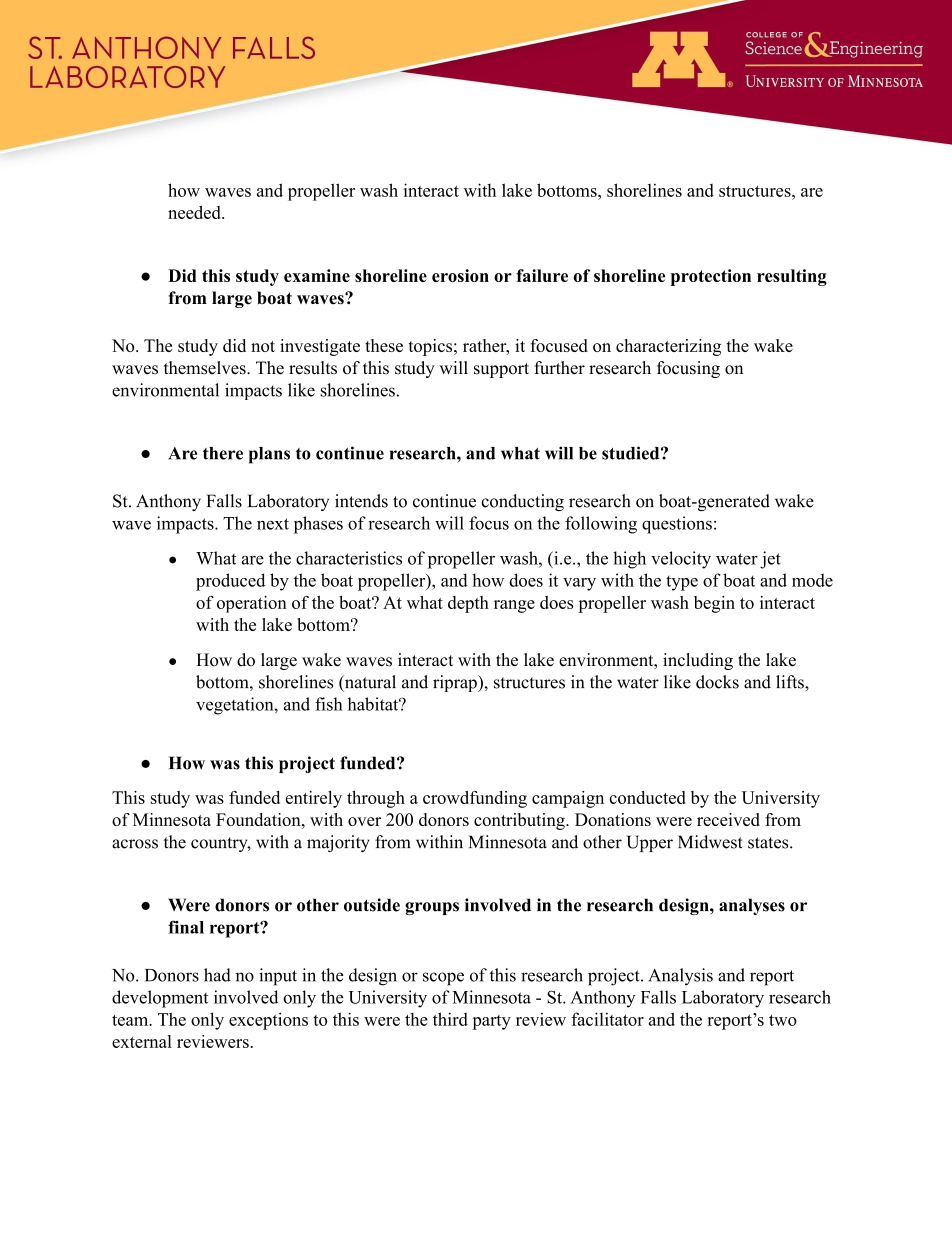 Image resolution: width=952 pixels, height=1233 pixels. Describe the element at coordinates (668, 347) in the page. I see `characterizing` at that location.
